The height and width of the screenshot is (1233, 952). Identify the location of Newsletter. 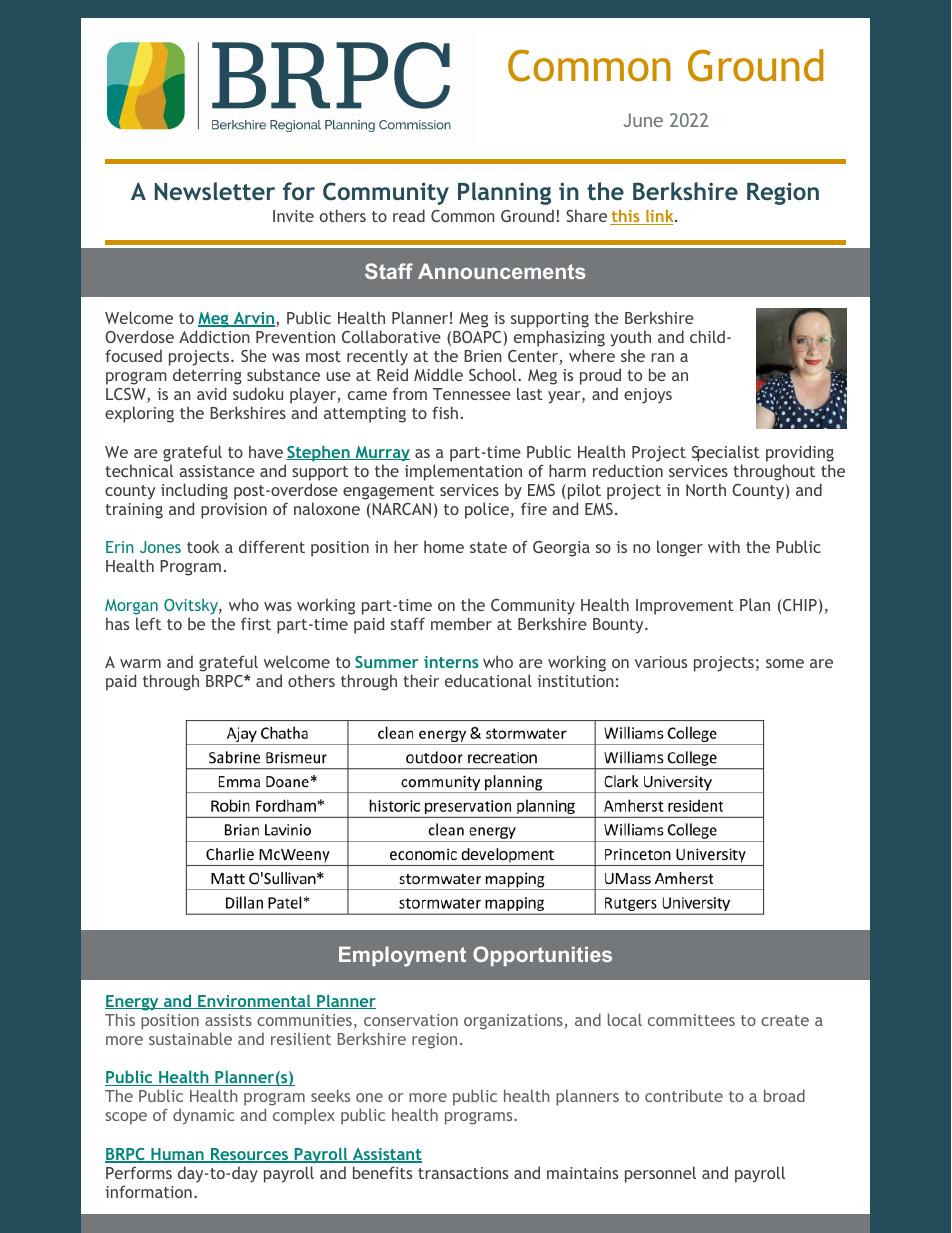
(215, 191).
